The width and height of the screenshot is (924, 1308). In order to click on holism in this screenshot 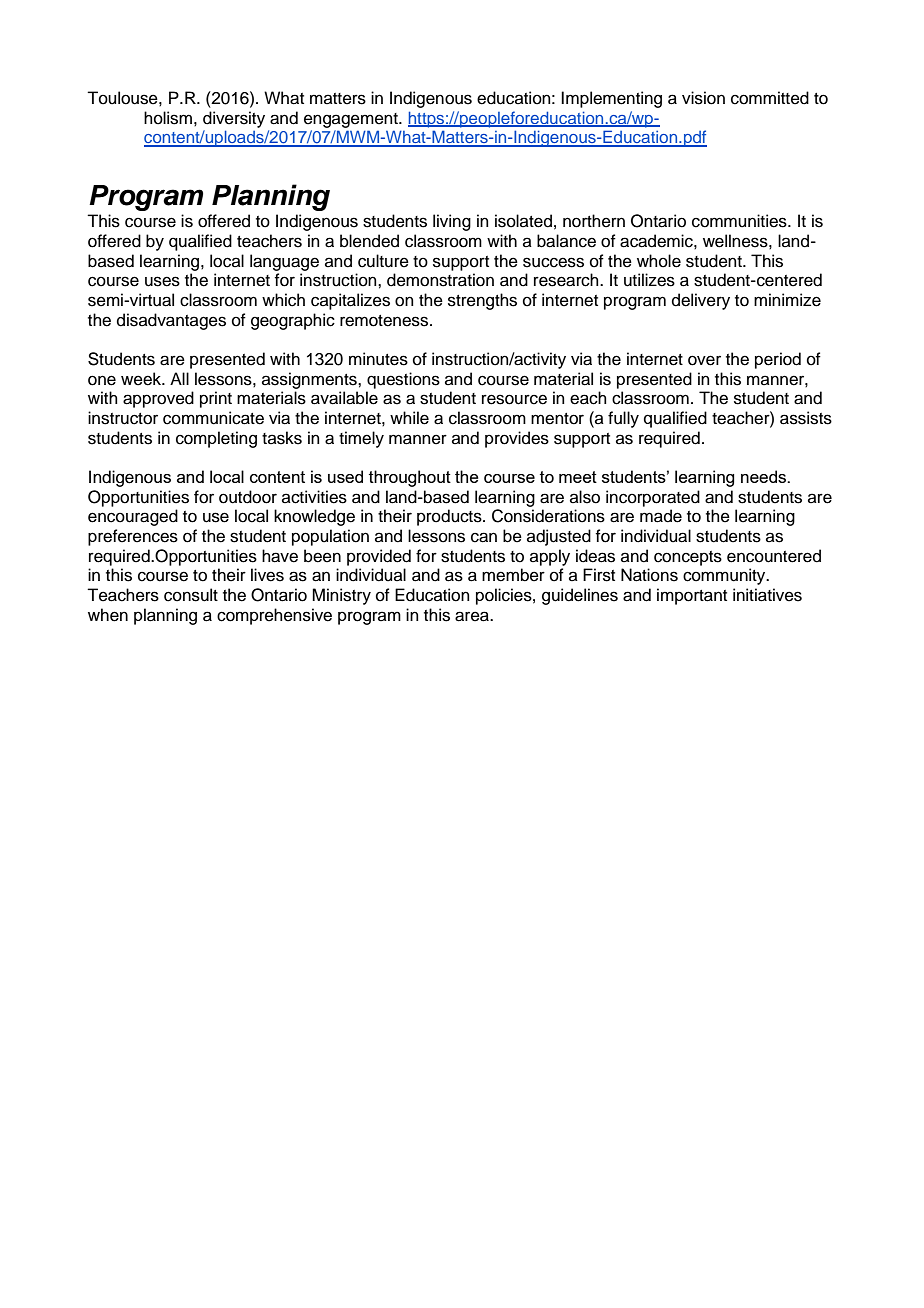, I will do `click(168, 118)`.
